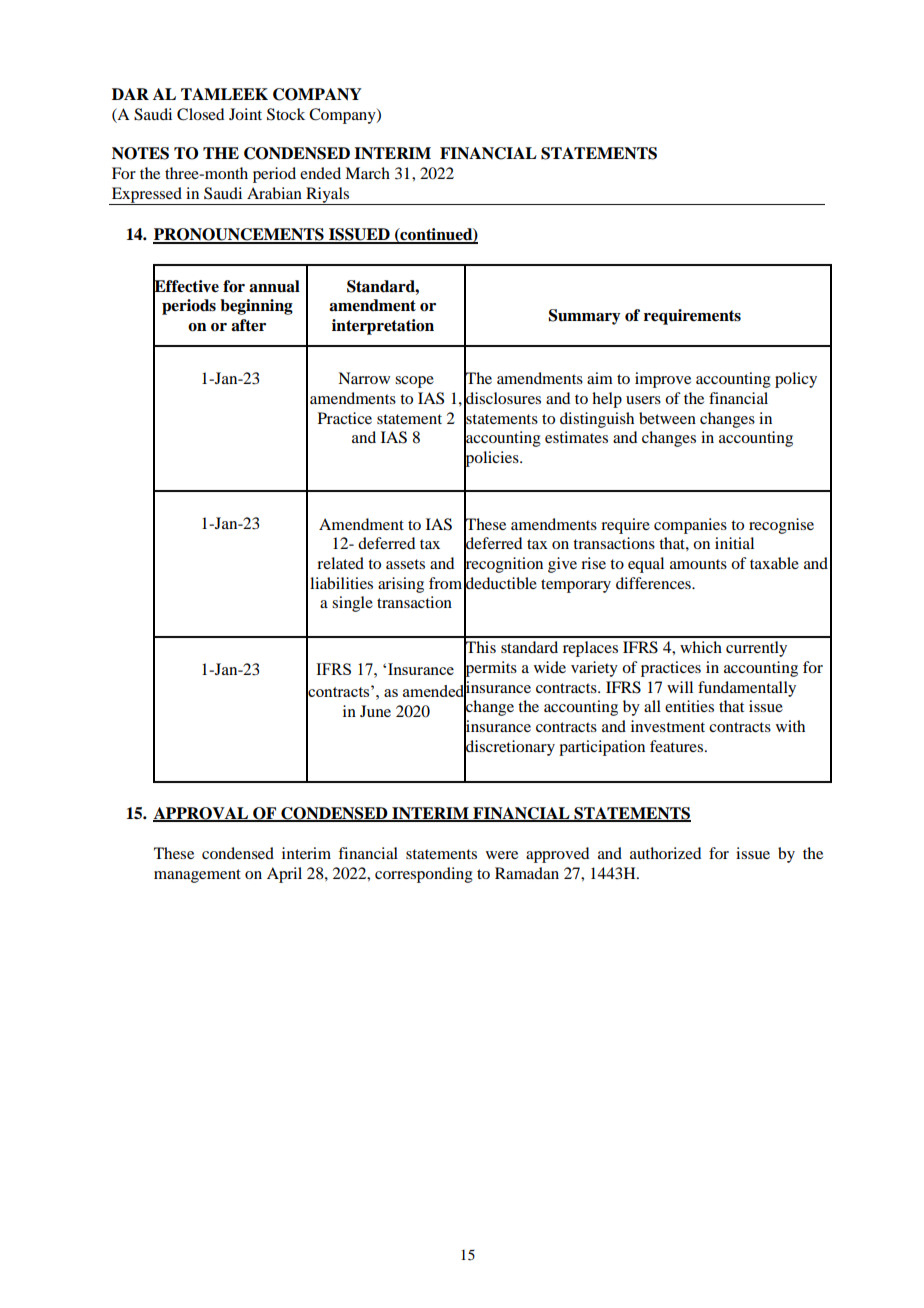  I want to click on from, so click(445, 583).
